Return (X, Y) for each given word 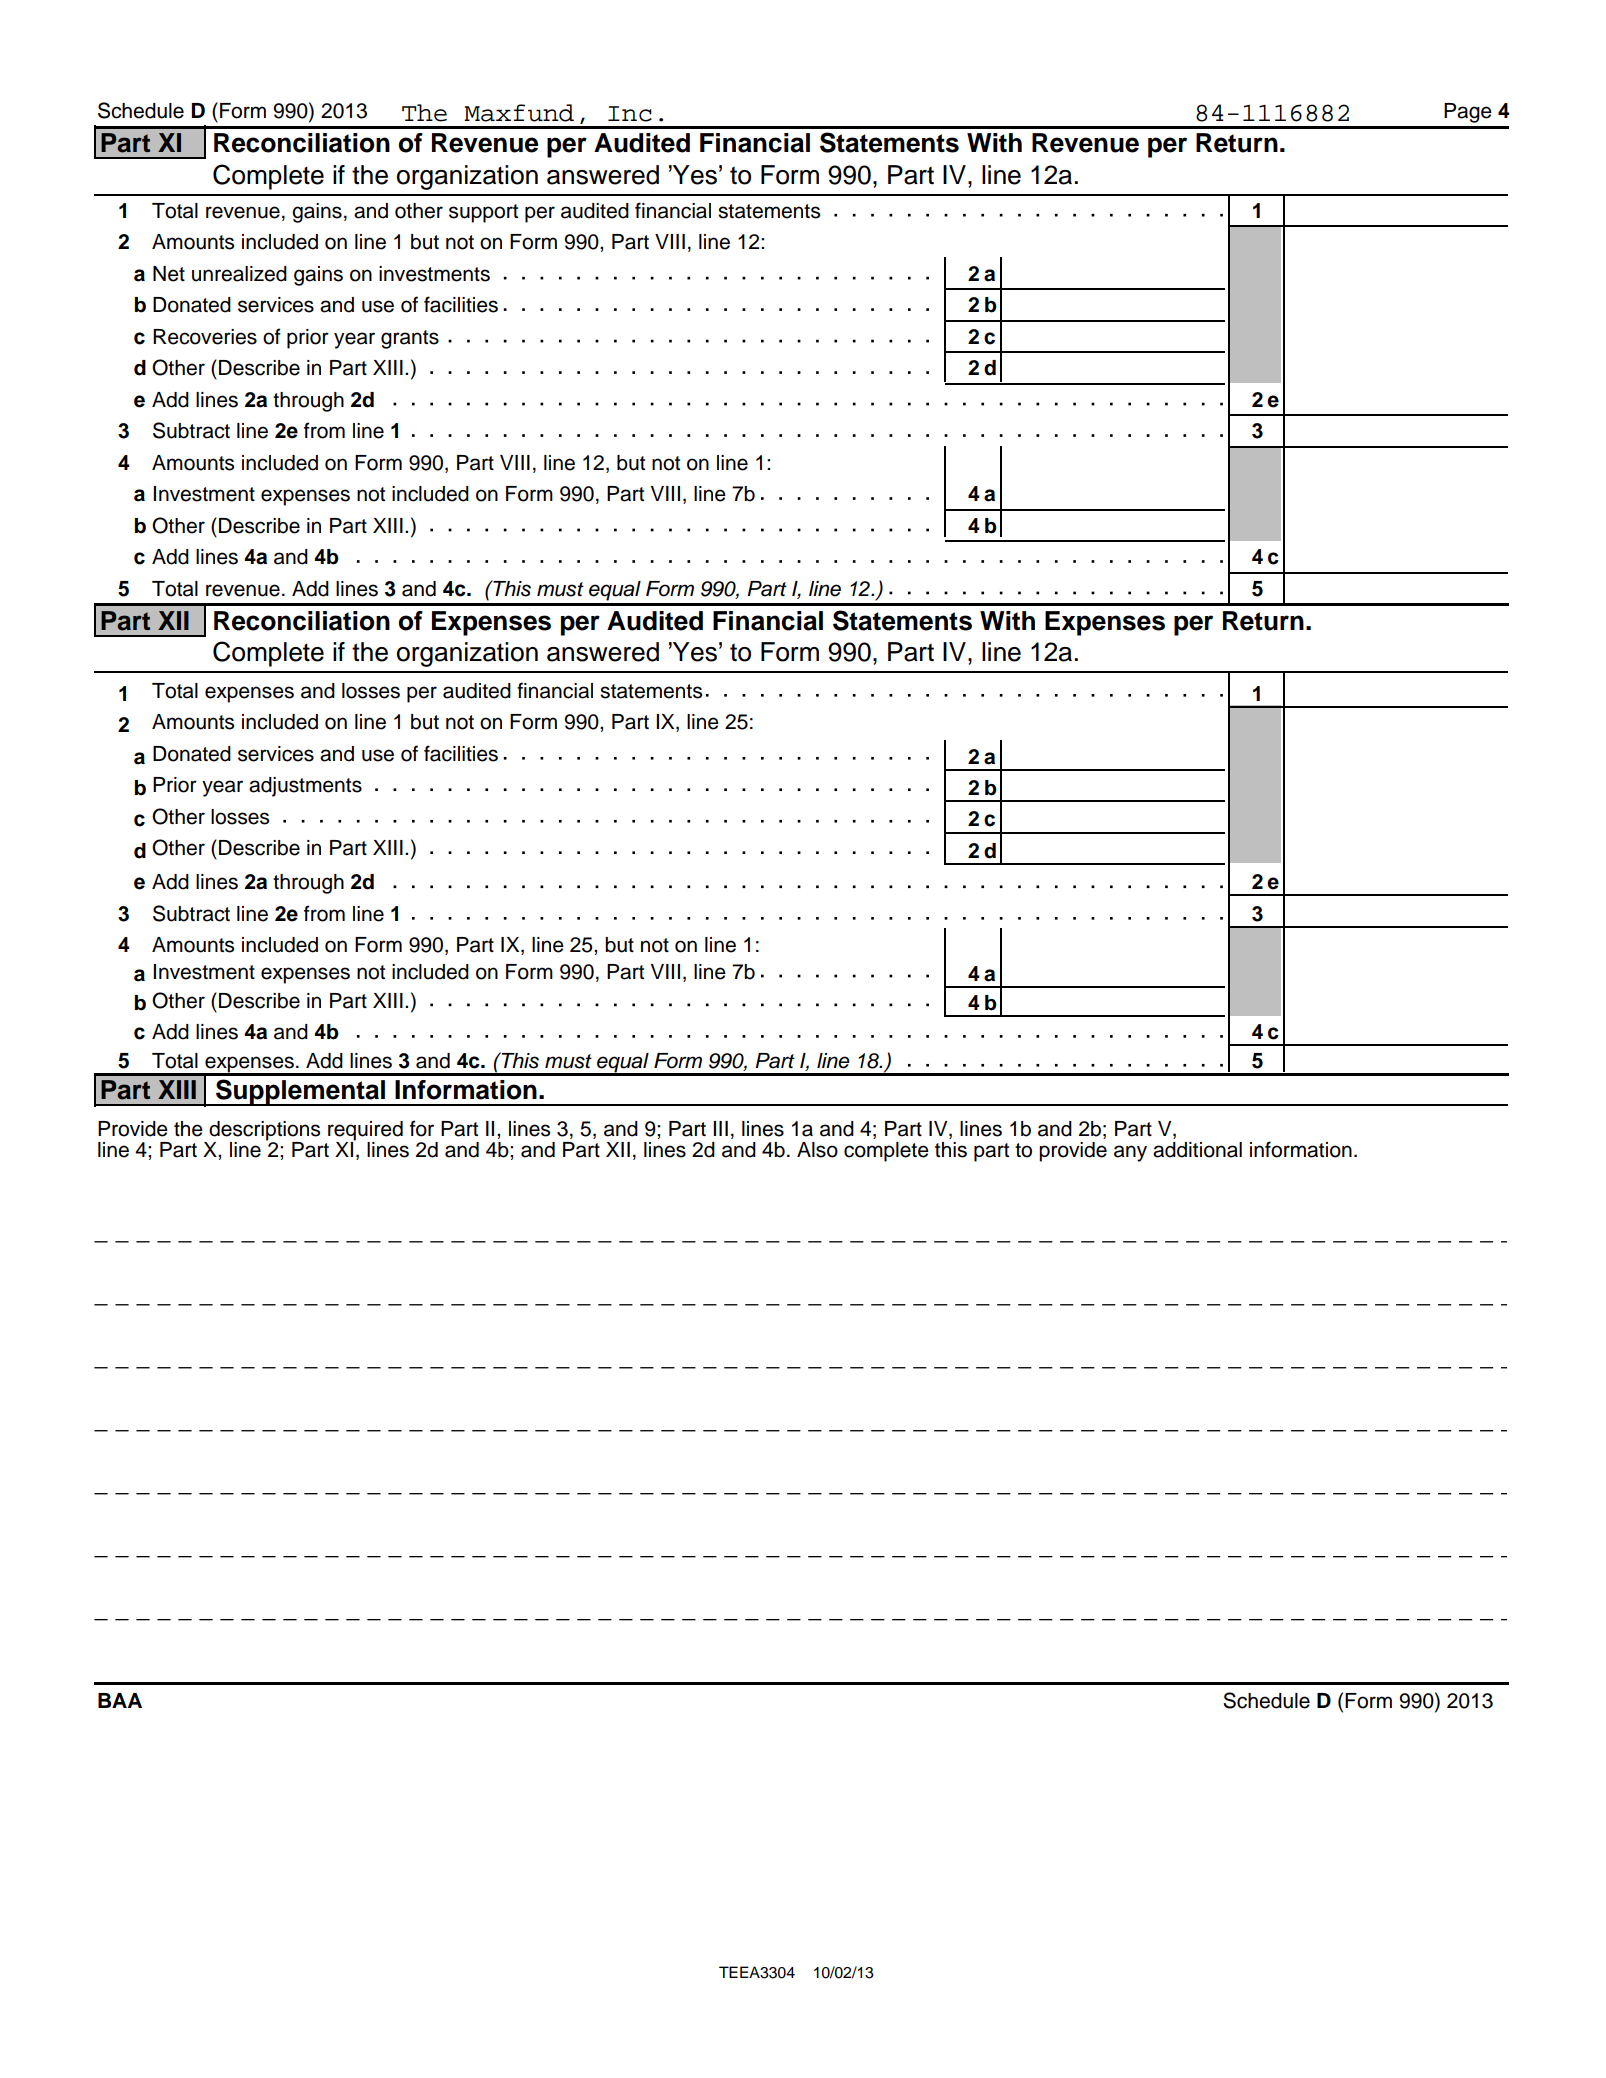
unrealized (239, 274)
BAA (120, 1700)
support (483, 213)
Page (1468, 113)
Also (817, 1150)
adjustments (305, 787)
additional (1197, 1150)
